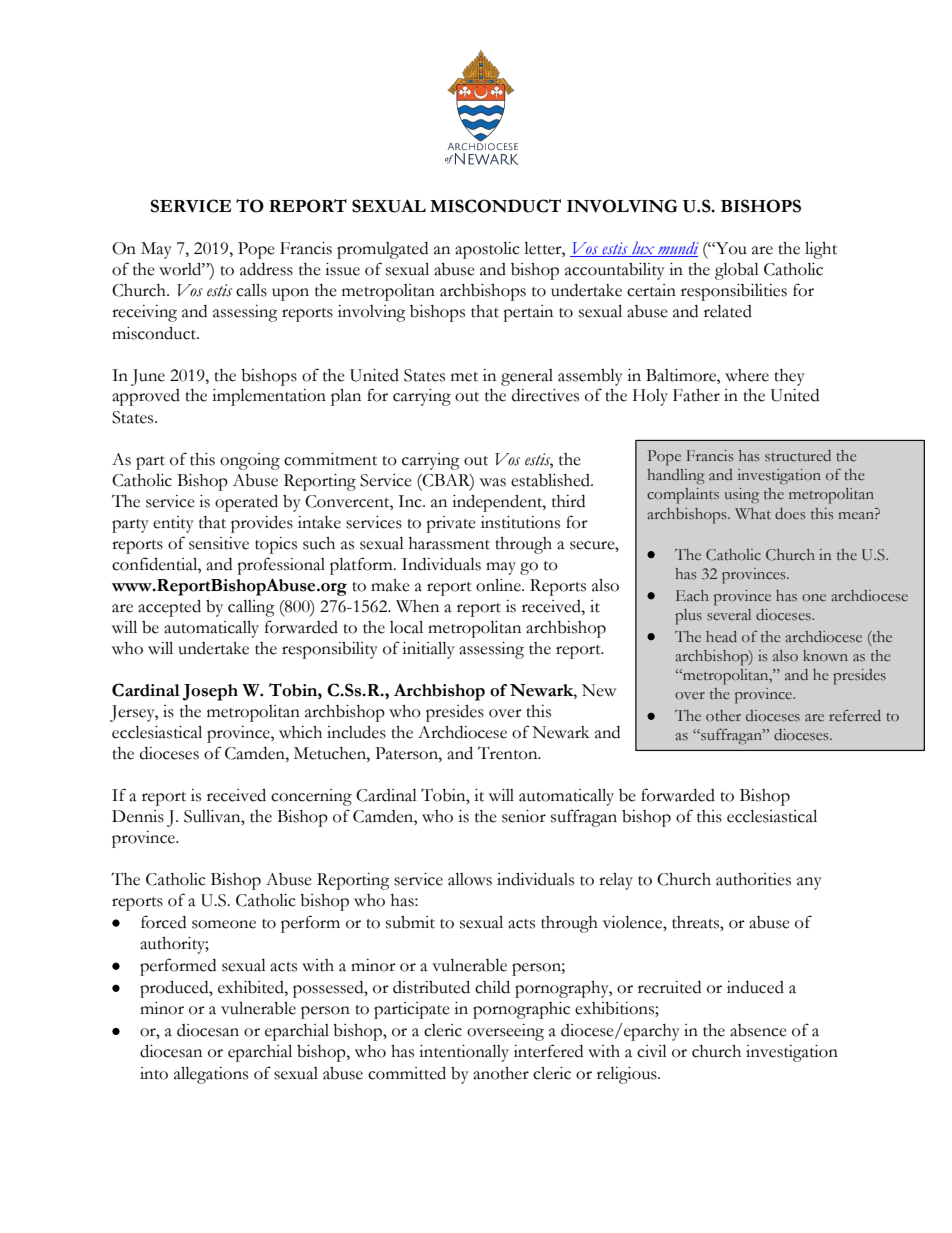 This image has height=1233, width=952. I want to click on was, so click(493, 482).
